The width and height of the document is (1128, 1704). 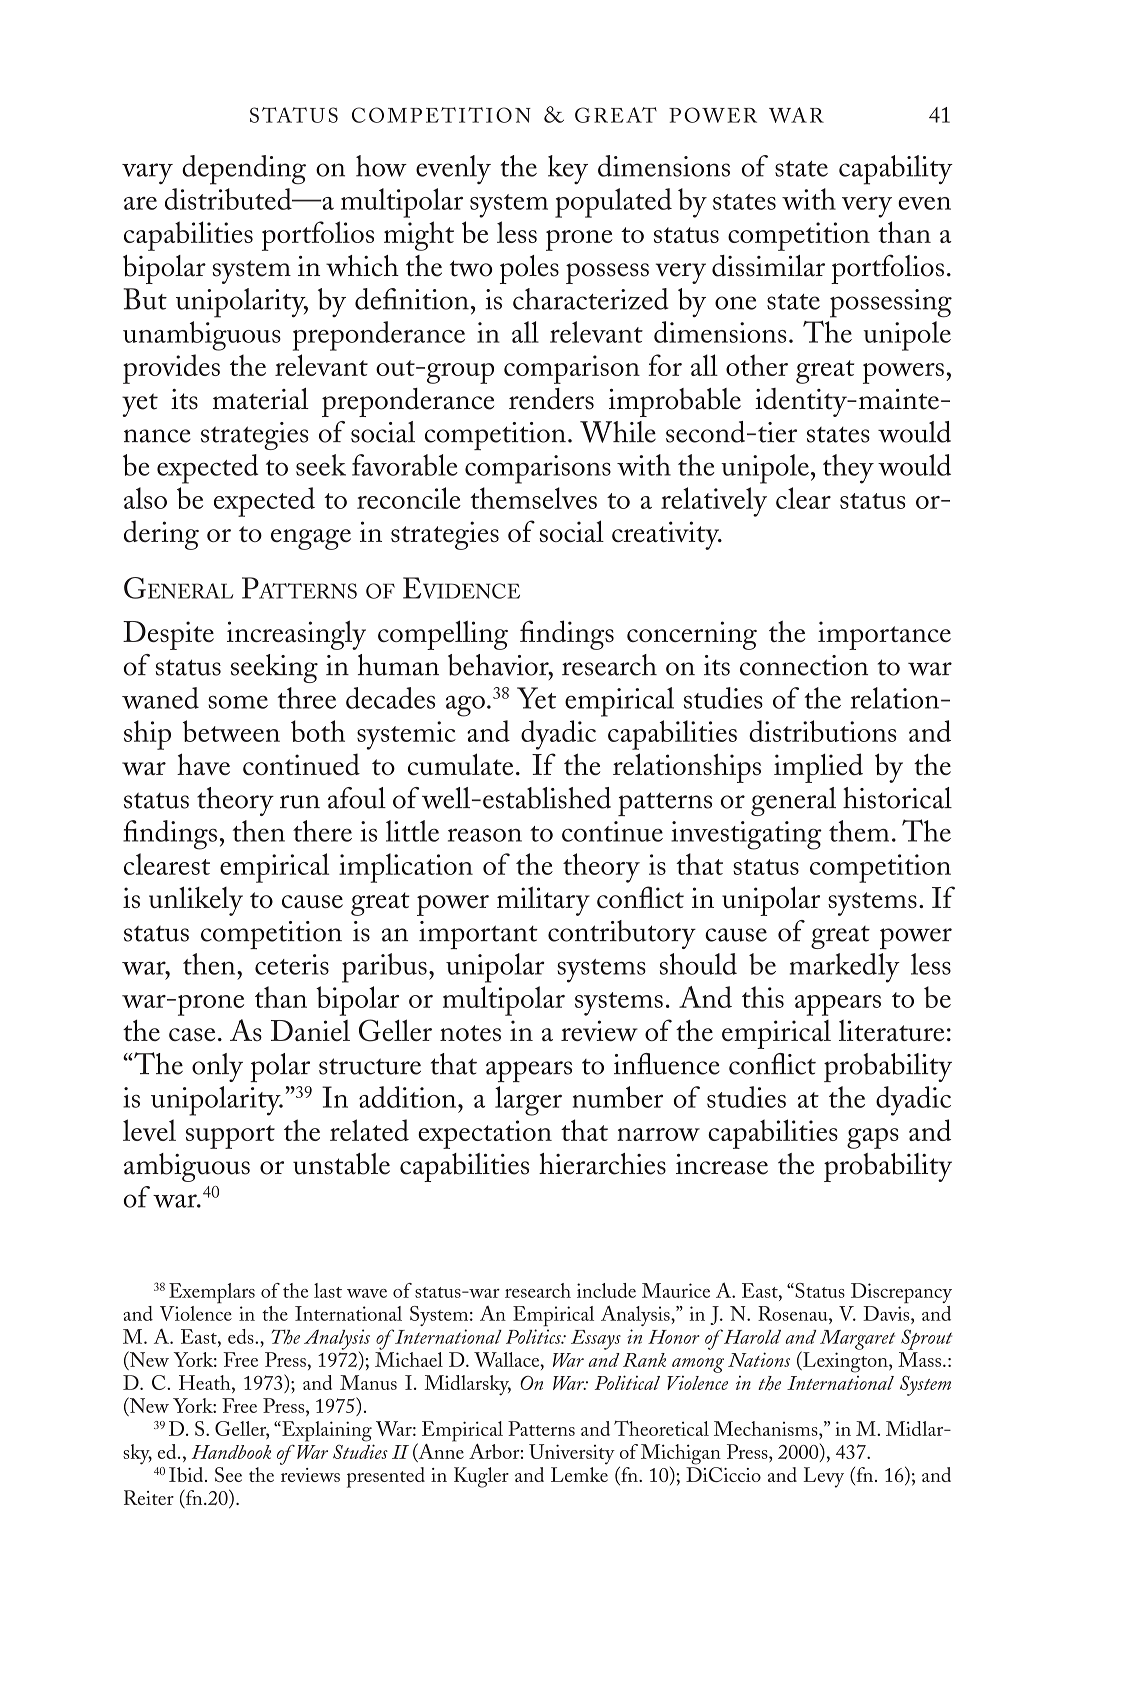 I want to click on Handbook, so click(x=231, y=1452).
